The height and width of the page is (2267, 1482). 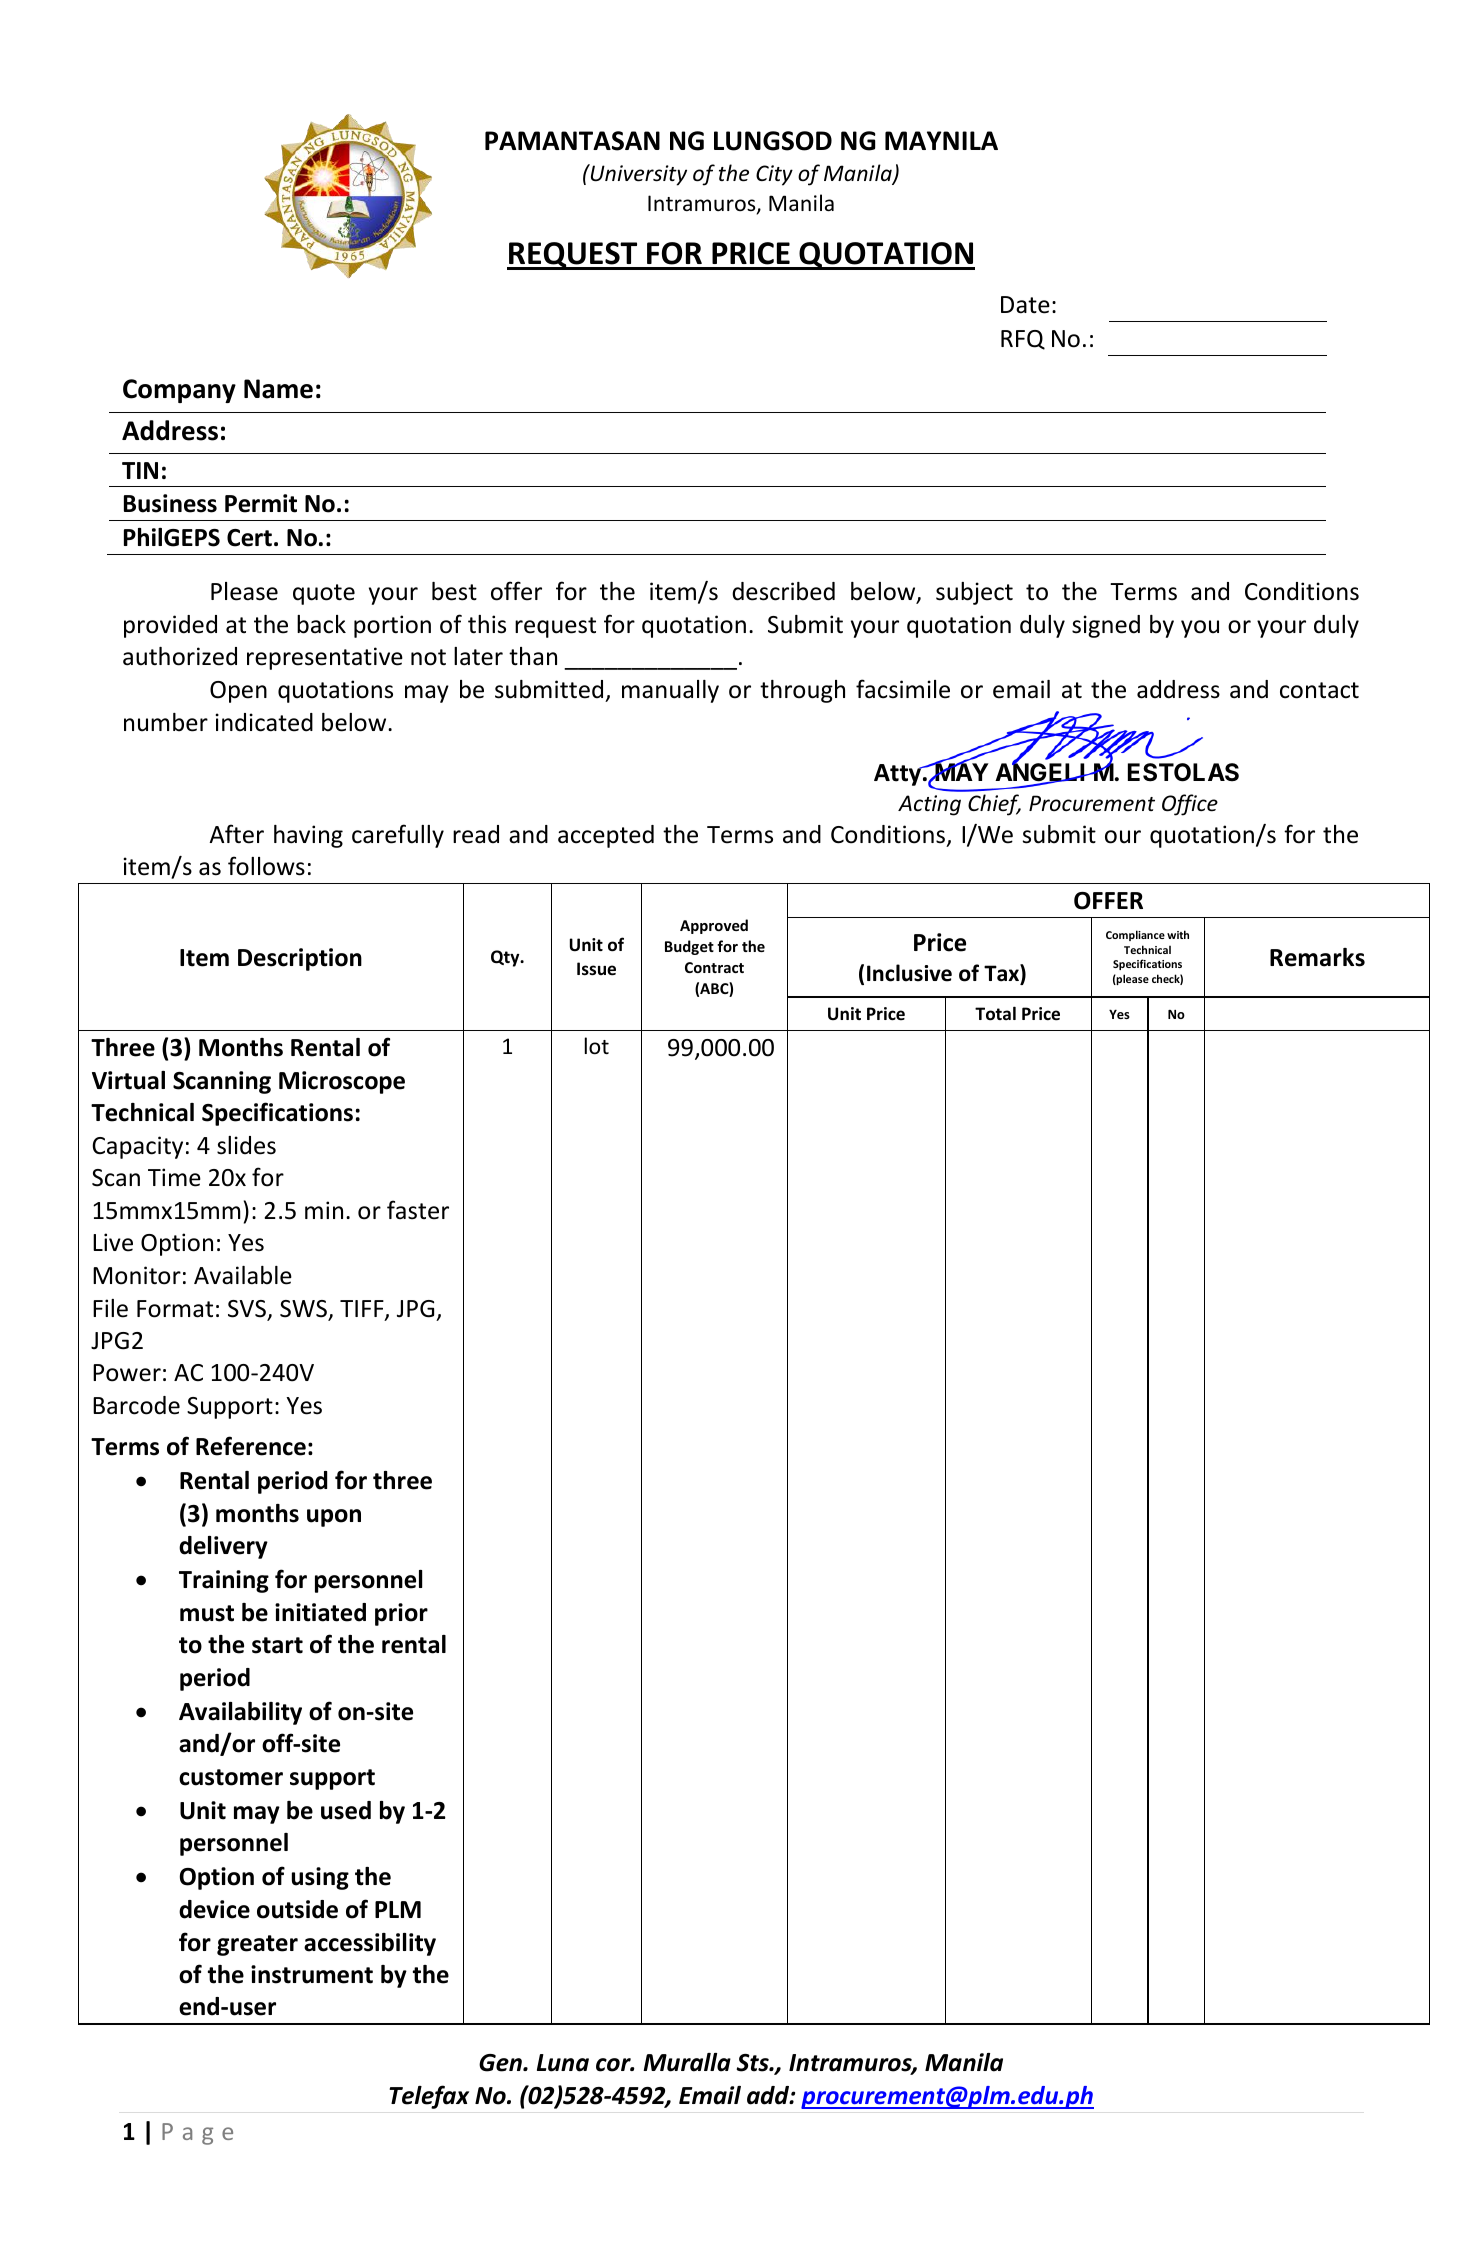 What do you see at coordinates (251, 1446) in the page?
I see `Reference` at bounding box center [251, 1446].
